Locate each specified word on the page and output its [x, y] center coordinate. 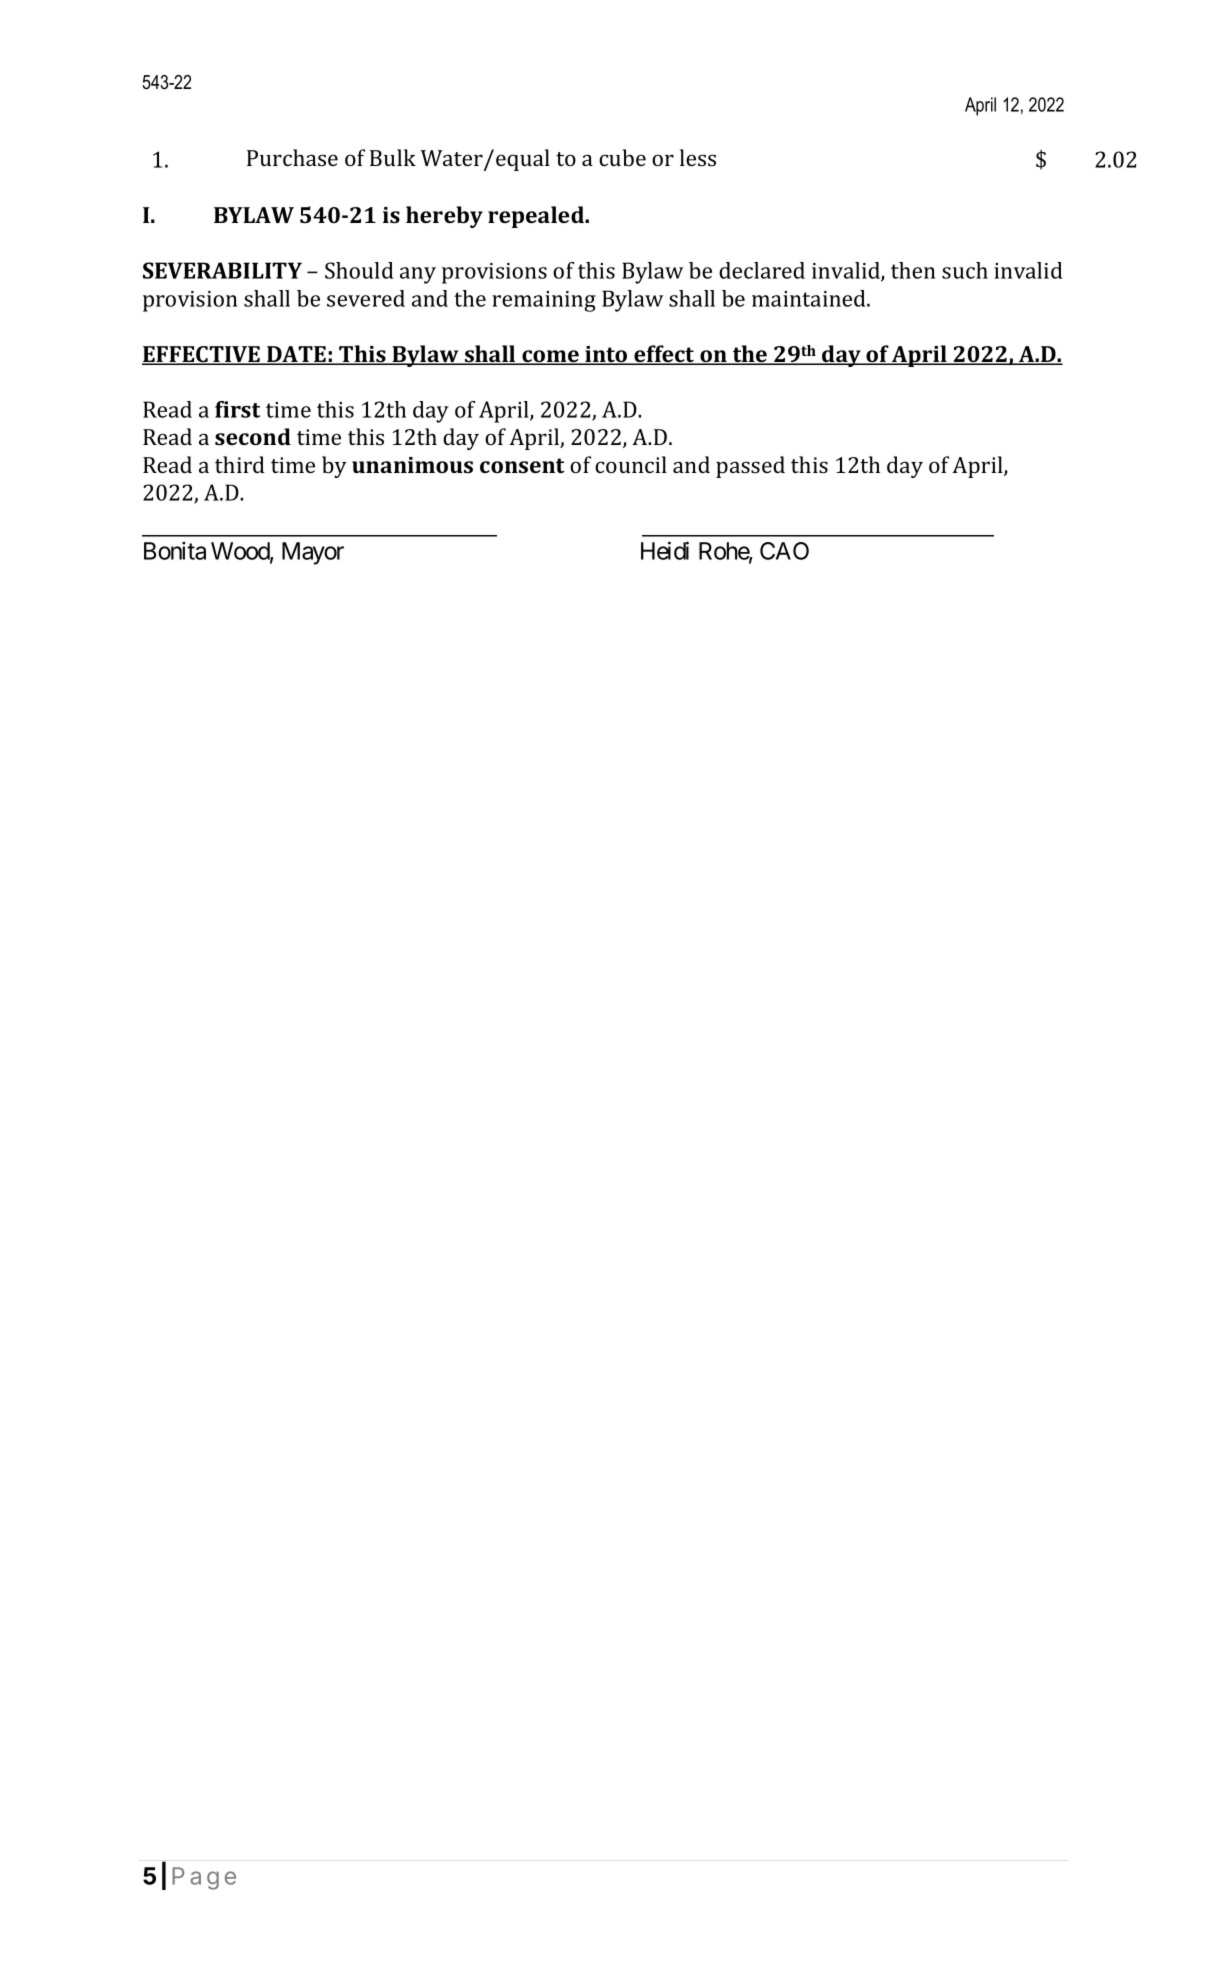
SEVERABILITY [222, 270]
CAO [784, 551]
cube [622, 157]
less [698, 157]
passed [750, 467]
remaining [544, 301]
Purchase [292, 157]
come [550, 357]
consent [522, 465]
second [253, 436]
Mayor [313, 553]
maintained [810, 298]
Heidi [665, 550]
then [913, 270]
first [237, 409]
